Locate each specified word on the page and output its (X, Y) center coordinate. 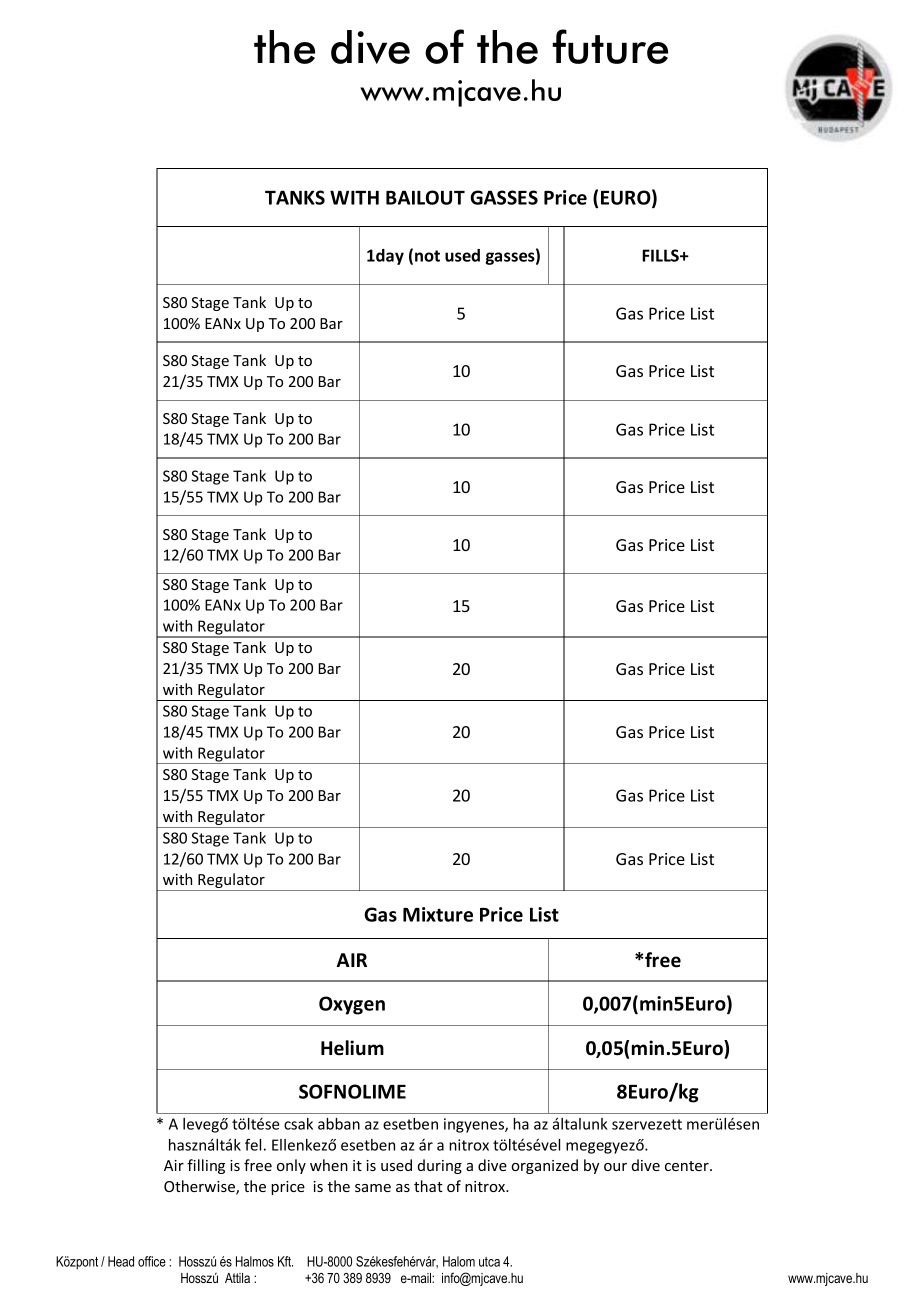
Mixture (438, 914)
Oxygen (352, 1005)
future (610, 46)
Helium (352, 1048)
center (688, 1166)
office (152, 1261)
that (428, 1186)
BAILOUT (425, 197)
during (440, 1166)
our (615, 1167)
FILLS (662, 255)
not (427, 256)
